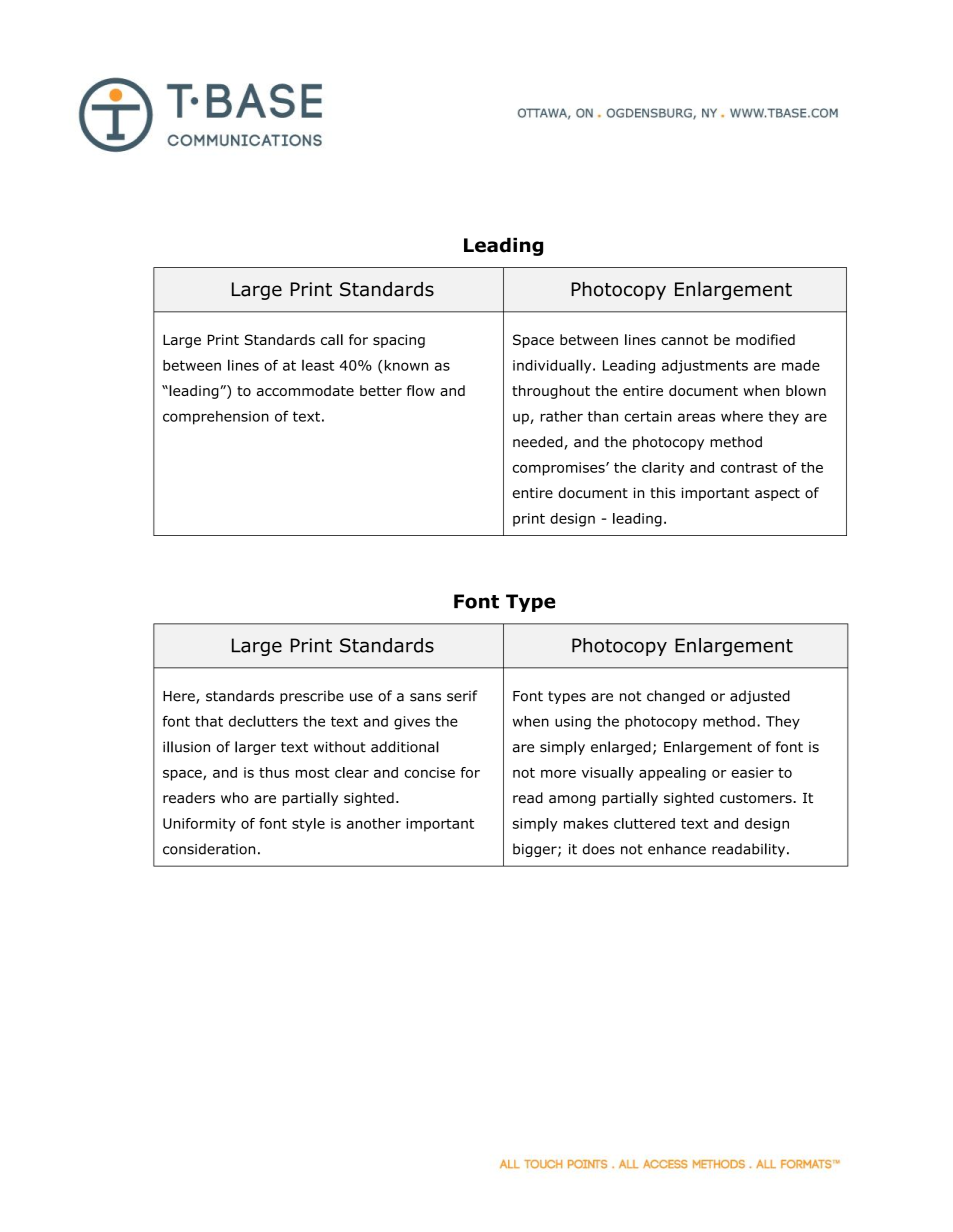 This page has height=1232, width=953. I want to click on least, so click(318, 365).
